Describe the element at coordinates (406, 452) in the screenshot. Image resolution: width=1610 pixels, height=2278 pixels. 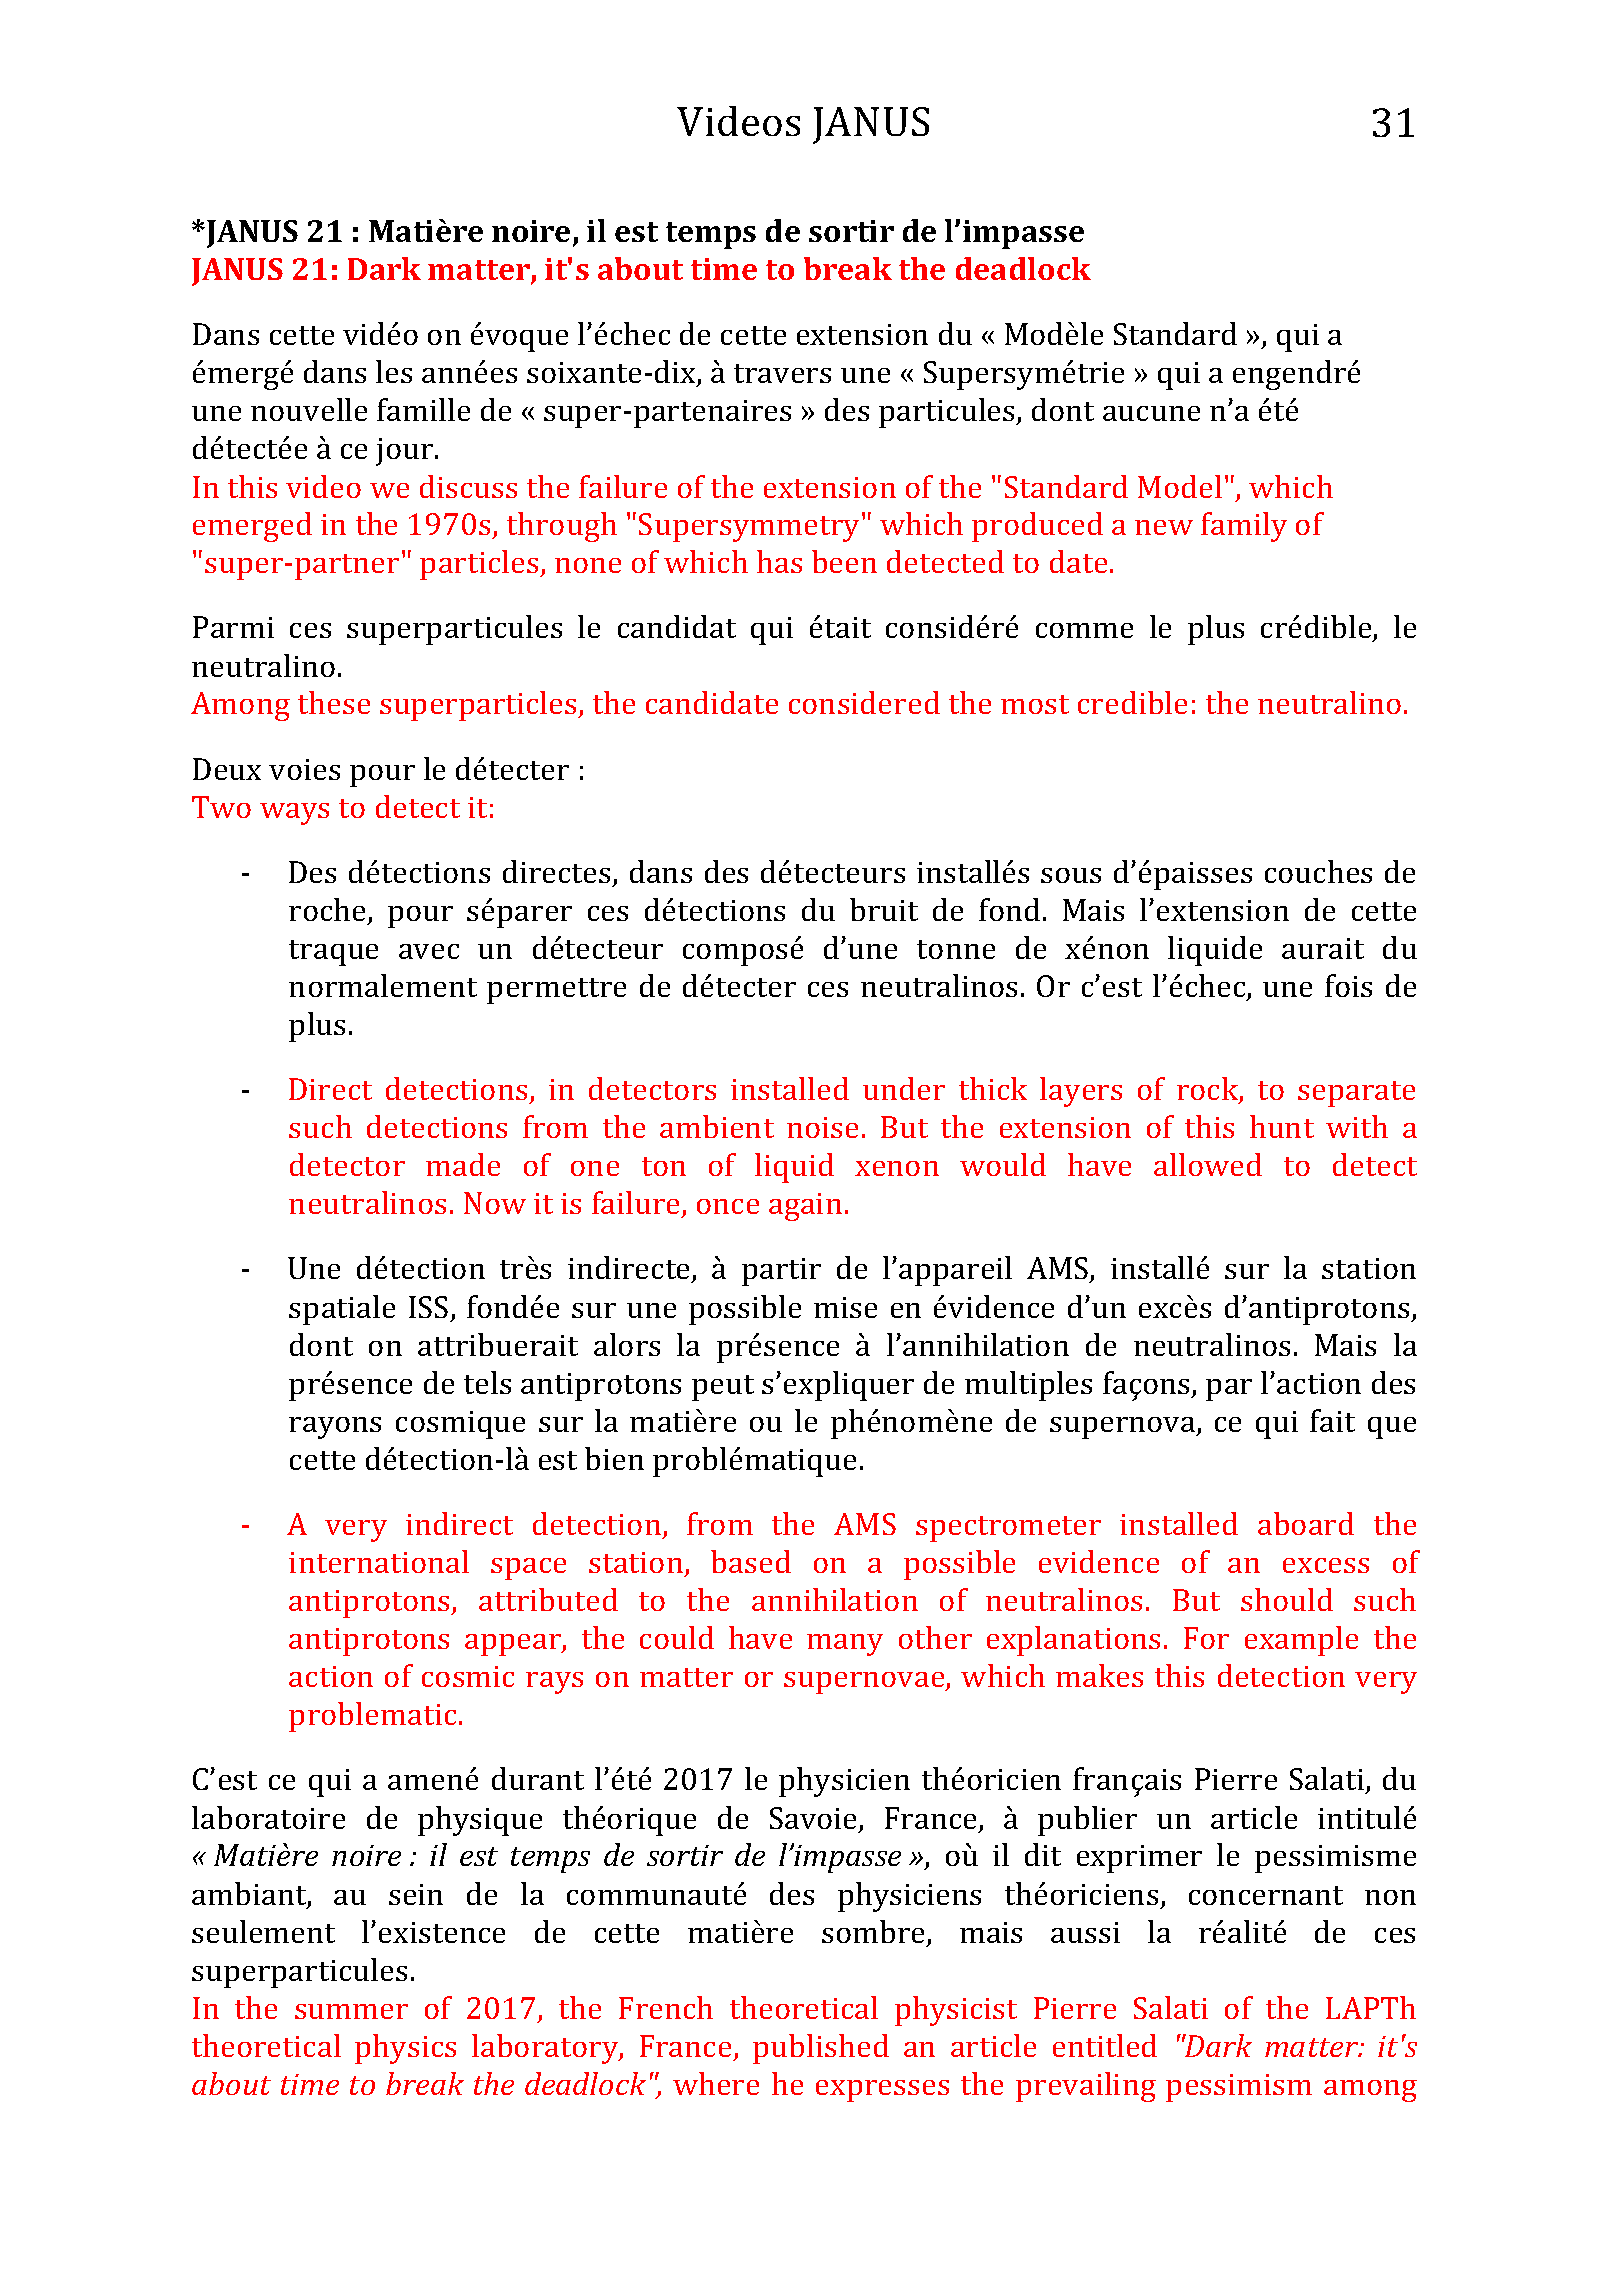
I see `jour` at that location.
